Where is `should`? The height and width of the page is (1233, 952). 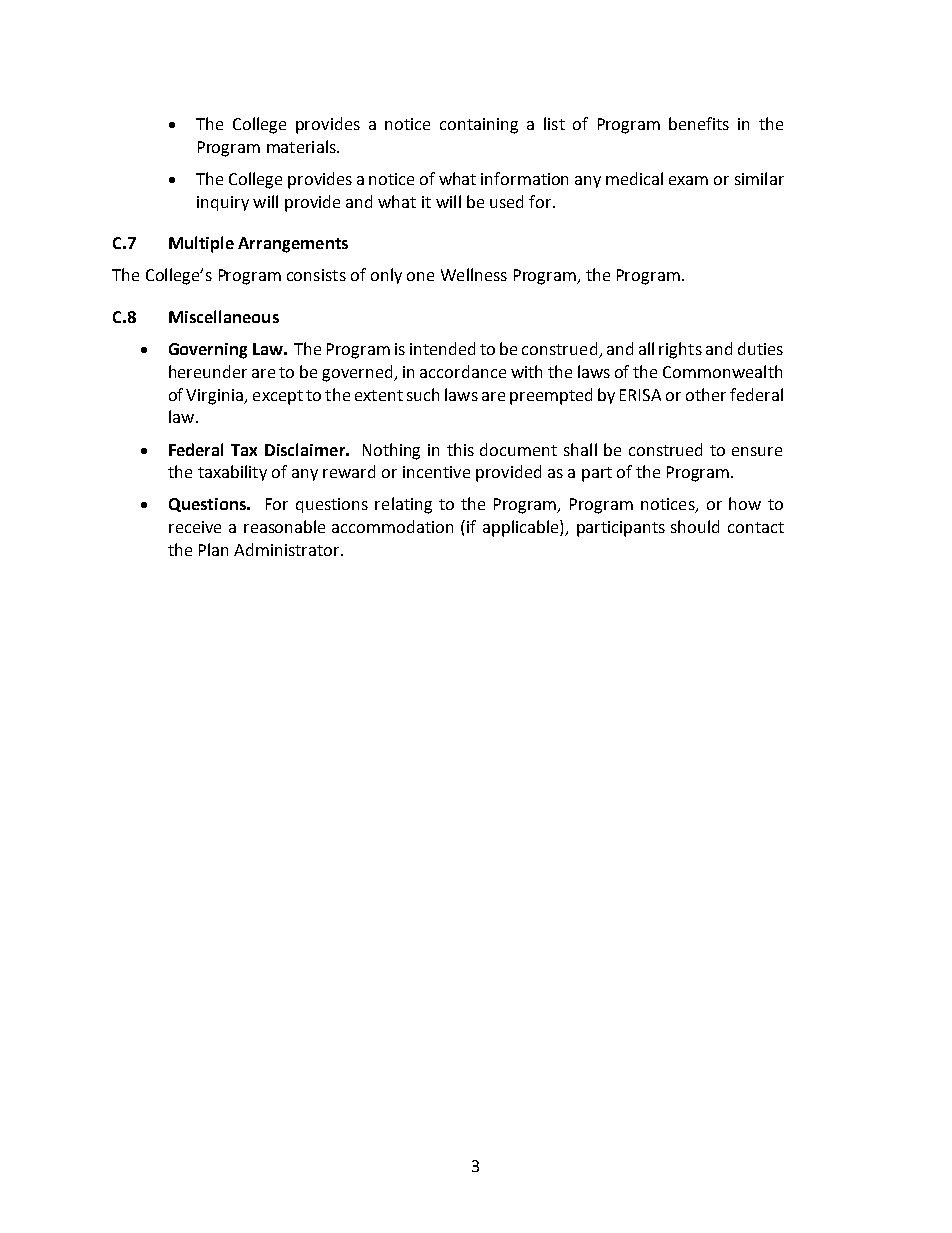
should is located at coordinates (695, 526).
